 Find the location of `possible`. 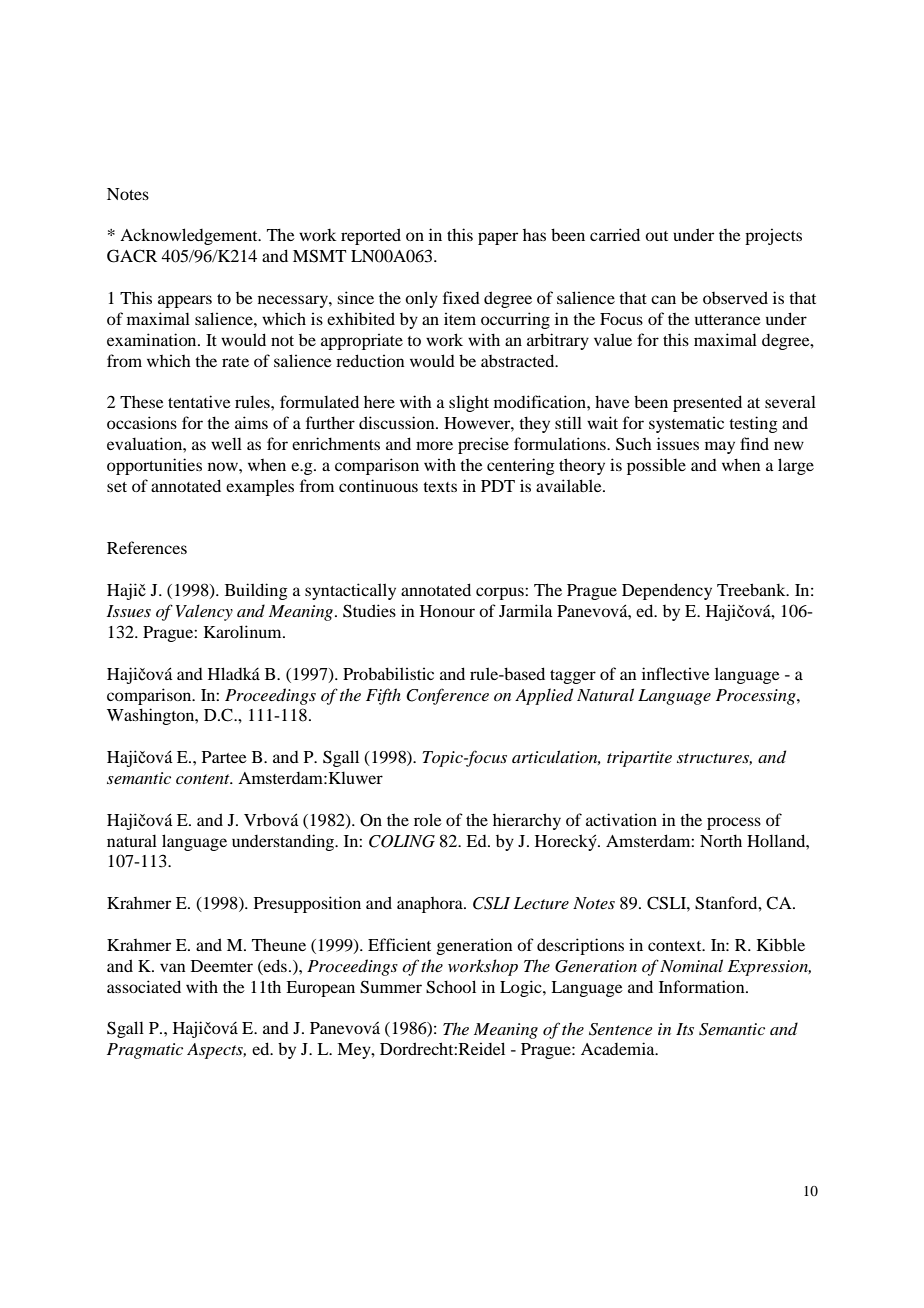

possible is located at coordinates (656, 466).
